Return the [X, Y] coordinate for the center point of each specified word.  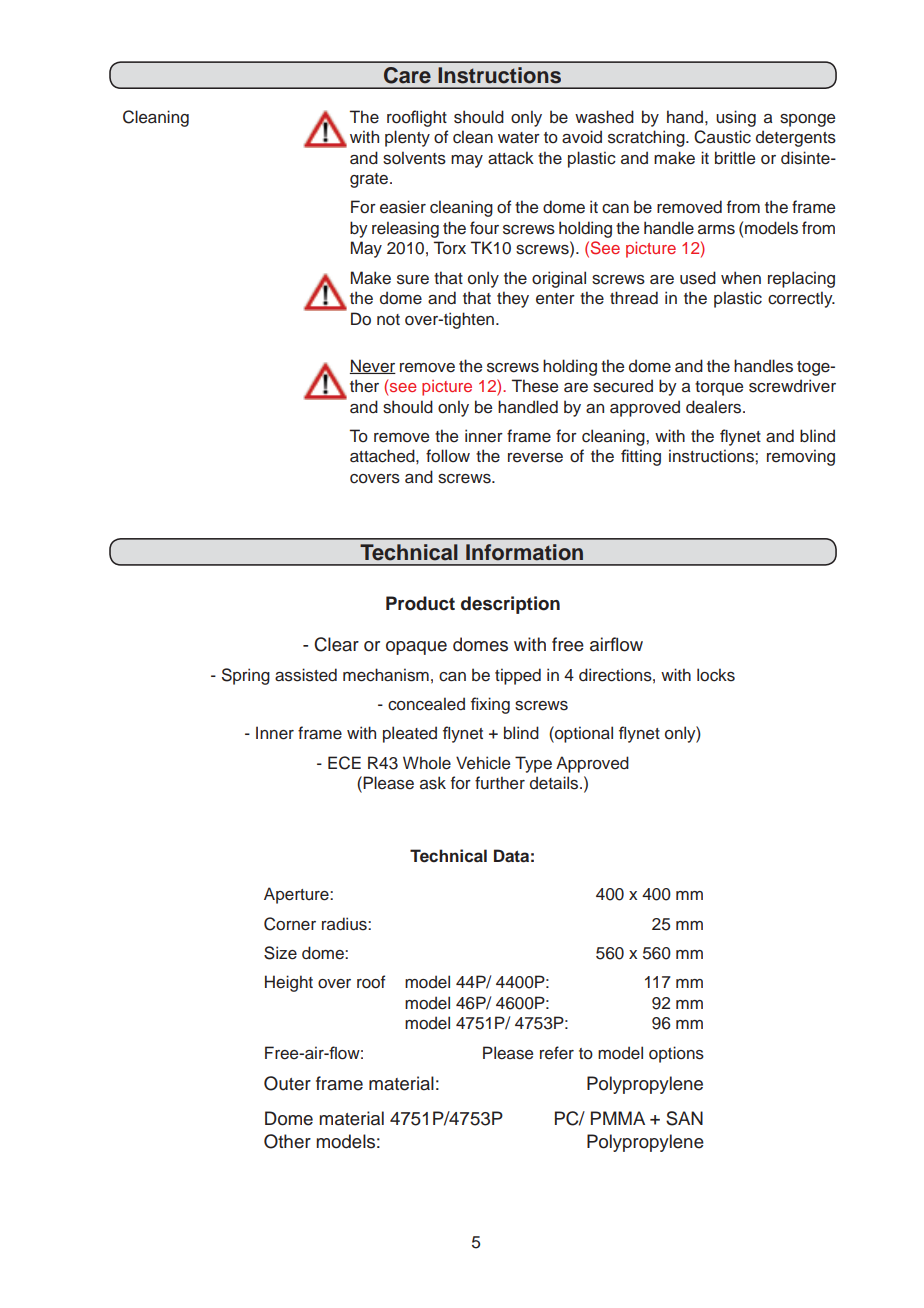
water [519, 138]
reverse [535, 458]
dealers [715, 407]
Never [373, 366]
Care [407, 75]
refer [557, 1053]
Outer [287, 1083]
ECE [344, 763]
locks [716, 675]
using [736, 118]
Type [533, 764]
